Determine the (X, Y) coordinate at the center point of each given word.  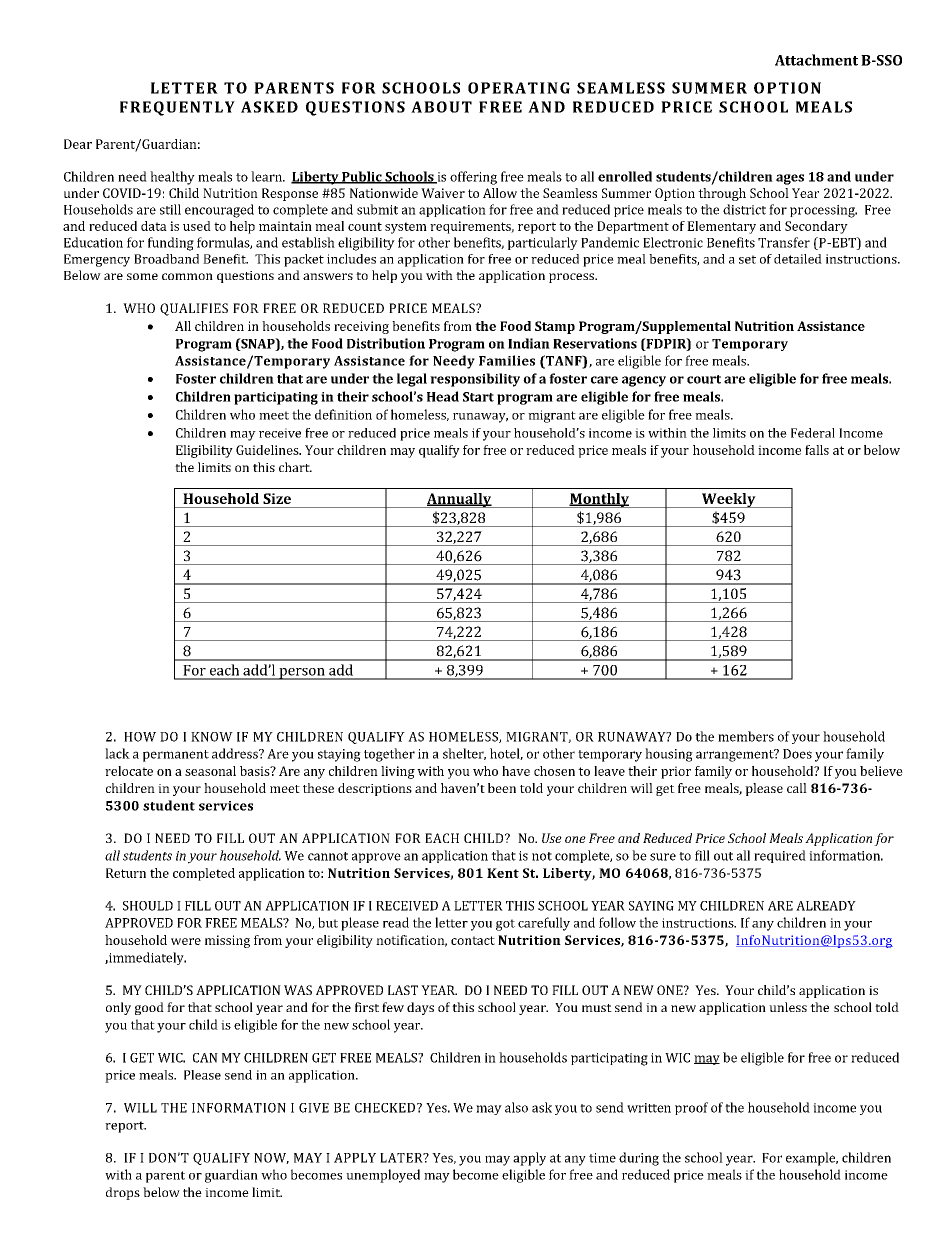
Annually (459, 500)
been (502, 788)
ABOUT (441, 107)
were (186, 941)
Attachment (816, 60)
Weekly (729, 500)
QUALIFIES (194, 309)
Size (277, 498)
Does (797, 754)
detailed (798, 259)
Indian (529, 343)
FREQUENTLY (177, 108)
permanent (176, 756)
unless (788, 1007)
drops (123, 1193)
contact (473, 940)
